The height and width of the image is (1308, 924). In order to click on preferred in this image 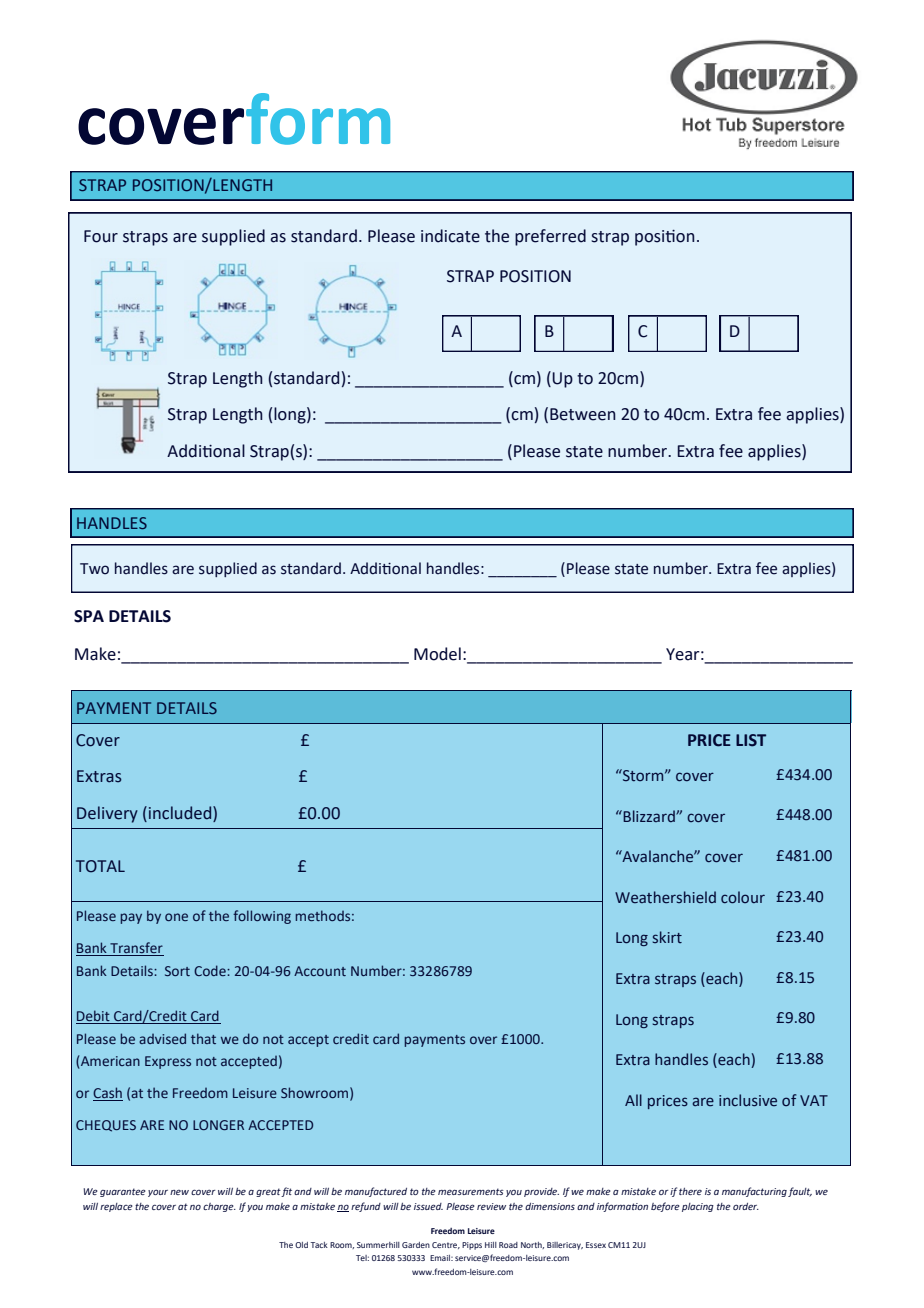, I will do `click(550, 237)`.
